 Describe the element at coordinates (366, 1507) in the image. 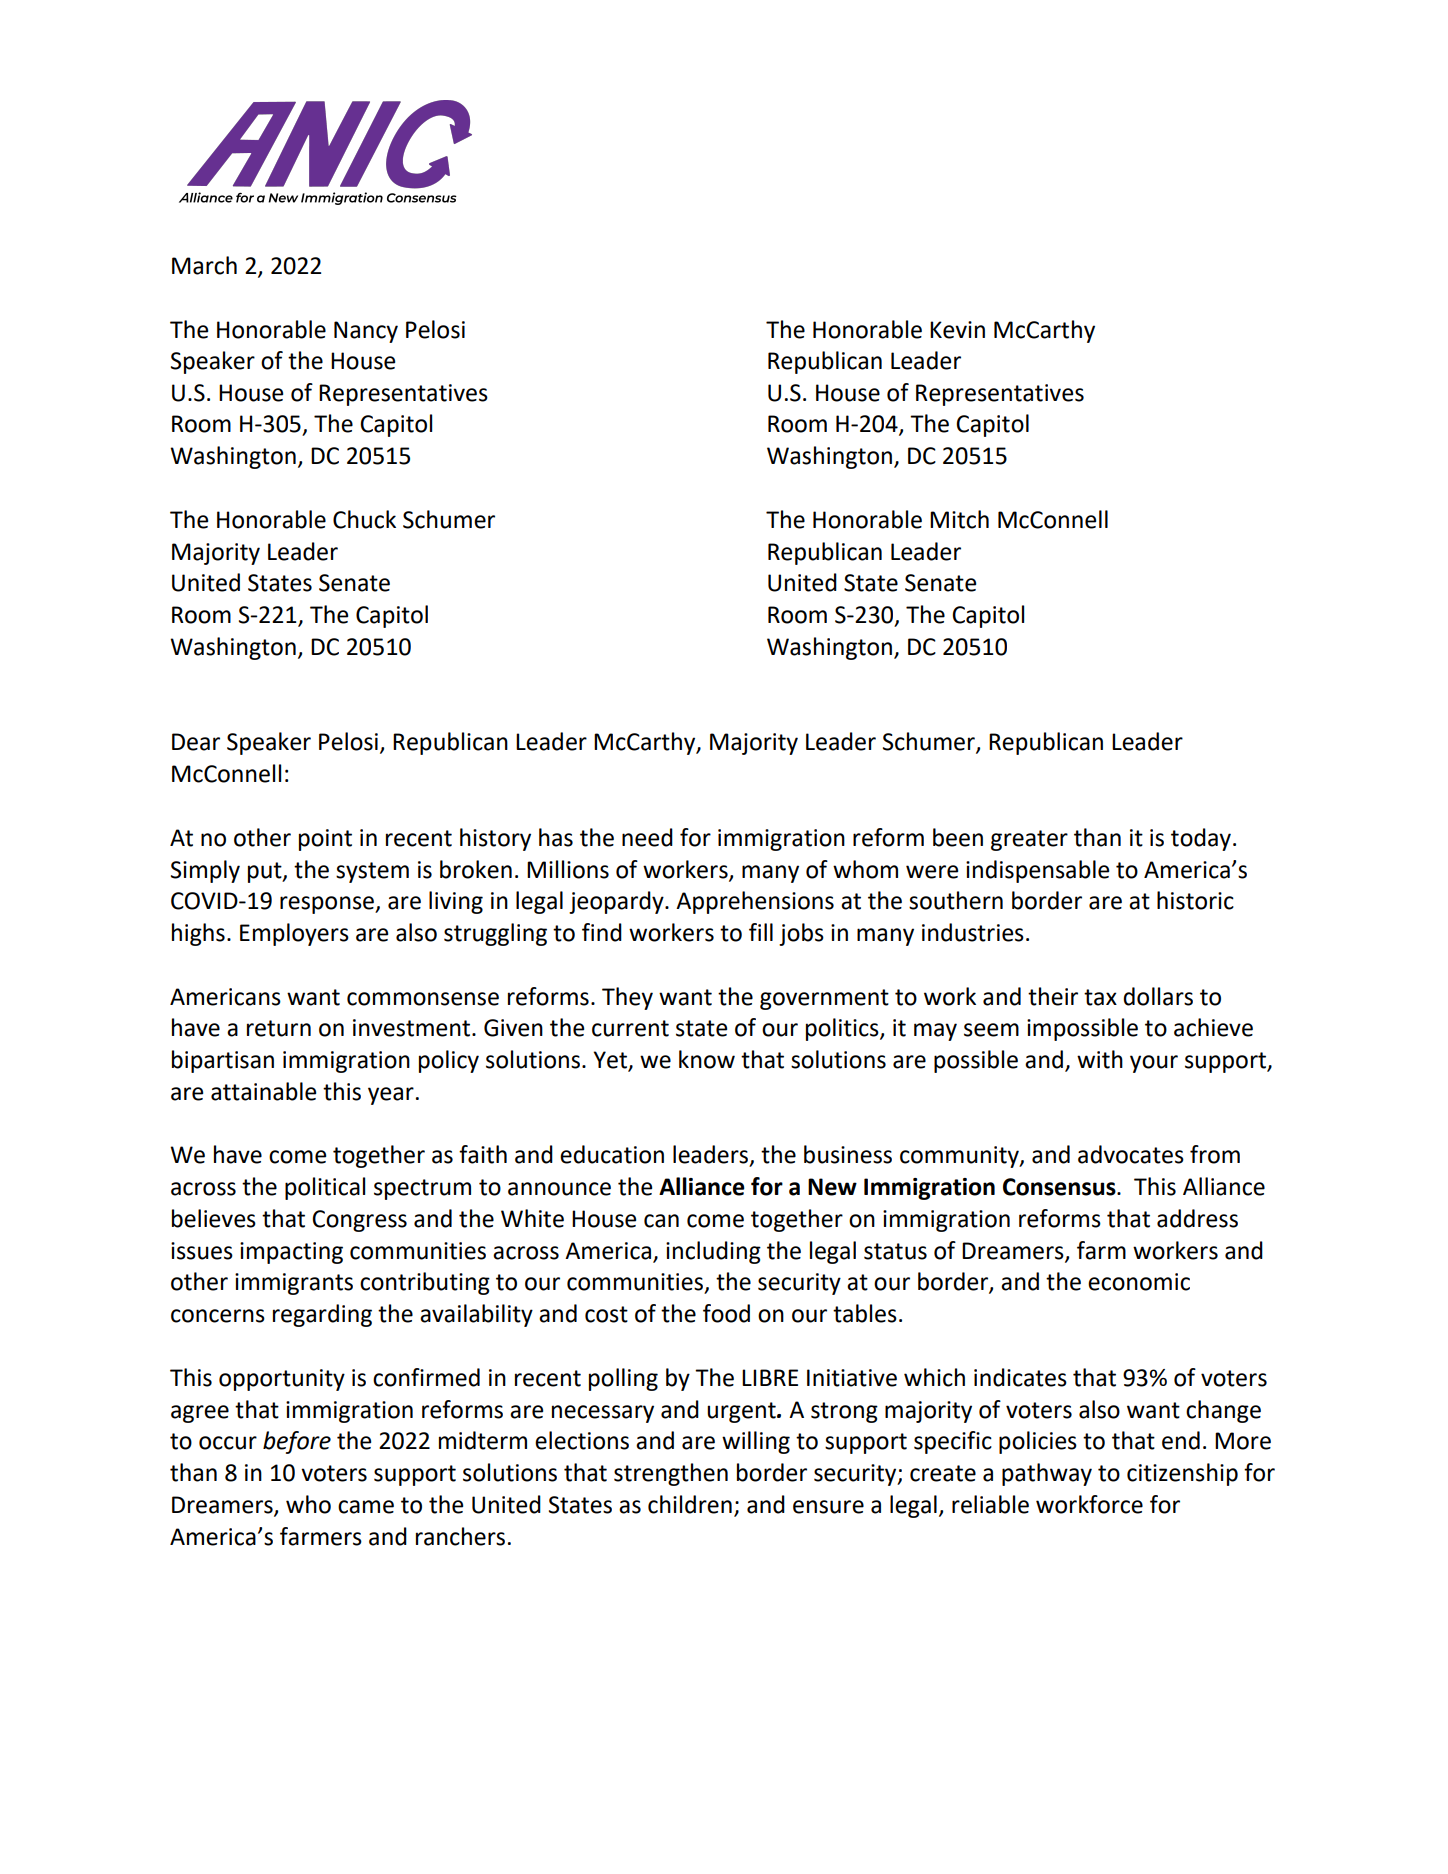

I see `came` at that location.
